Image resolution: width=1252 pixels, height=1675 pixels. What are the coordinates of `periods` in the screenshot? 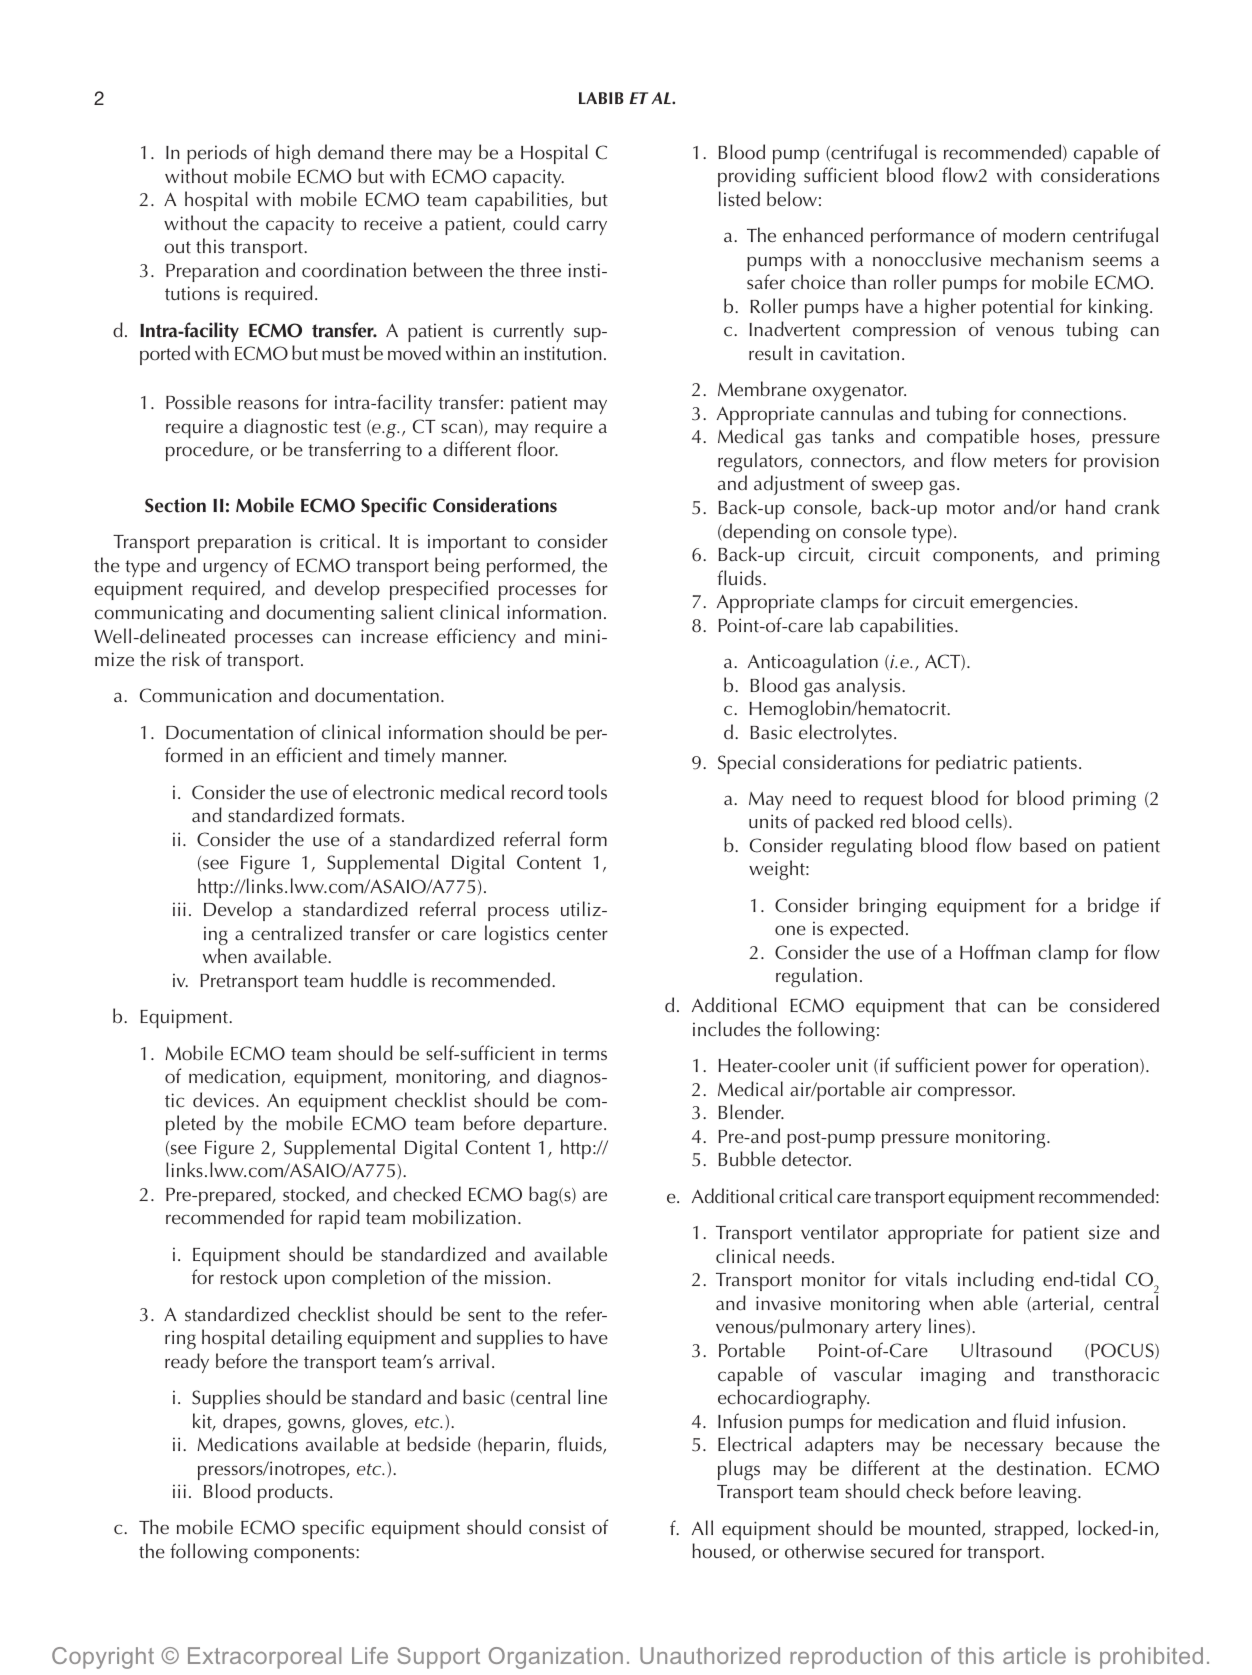 It's located at (217, 154).
